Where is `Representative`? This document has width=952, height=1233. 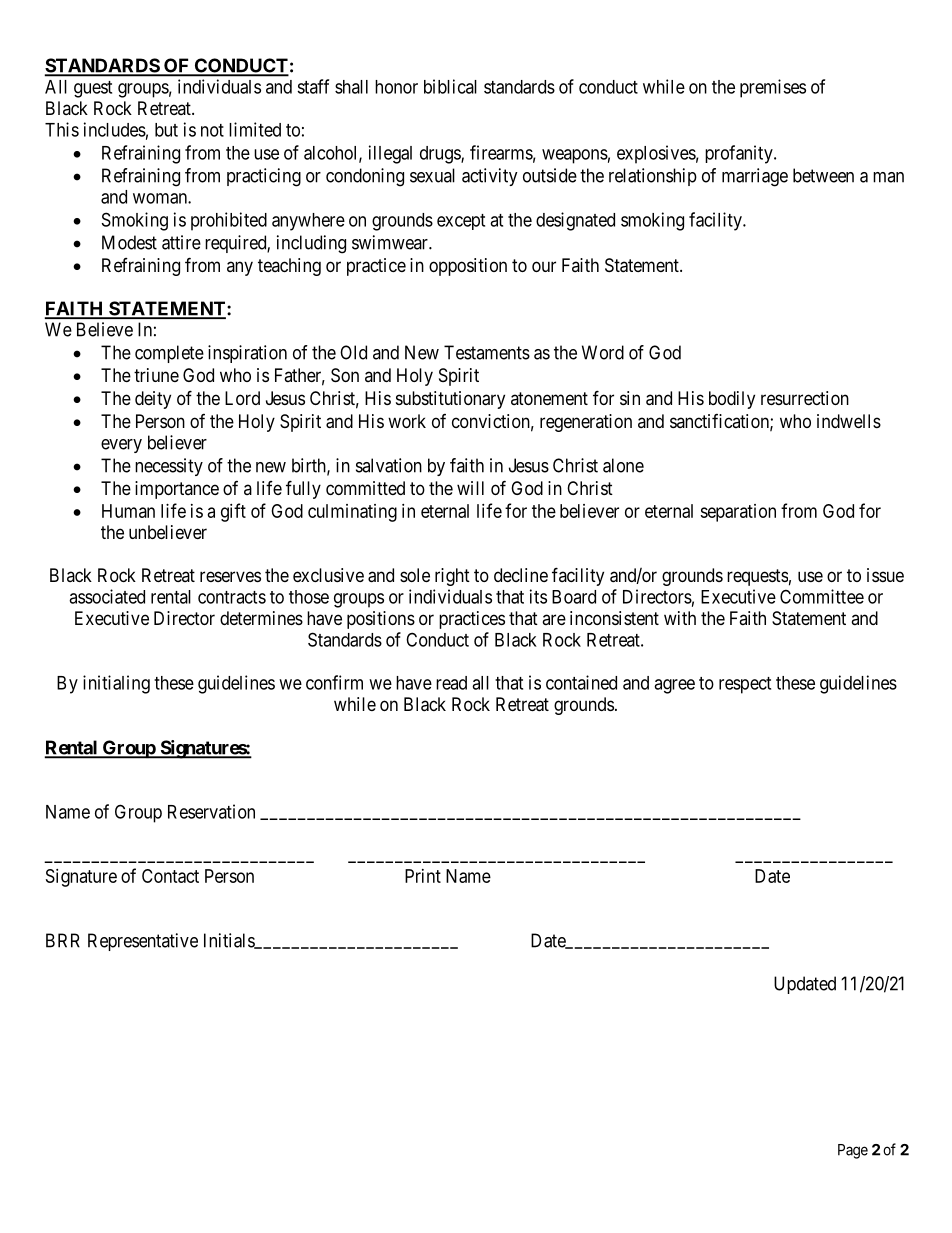 Representative is located at coordinates (143, 942).
